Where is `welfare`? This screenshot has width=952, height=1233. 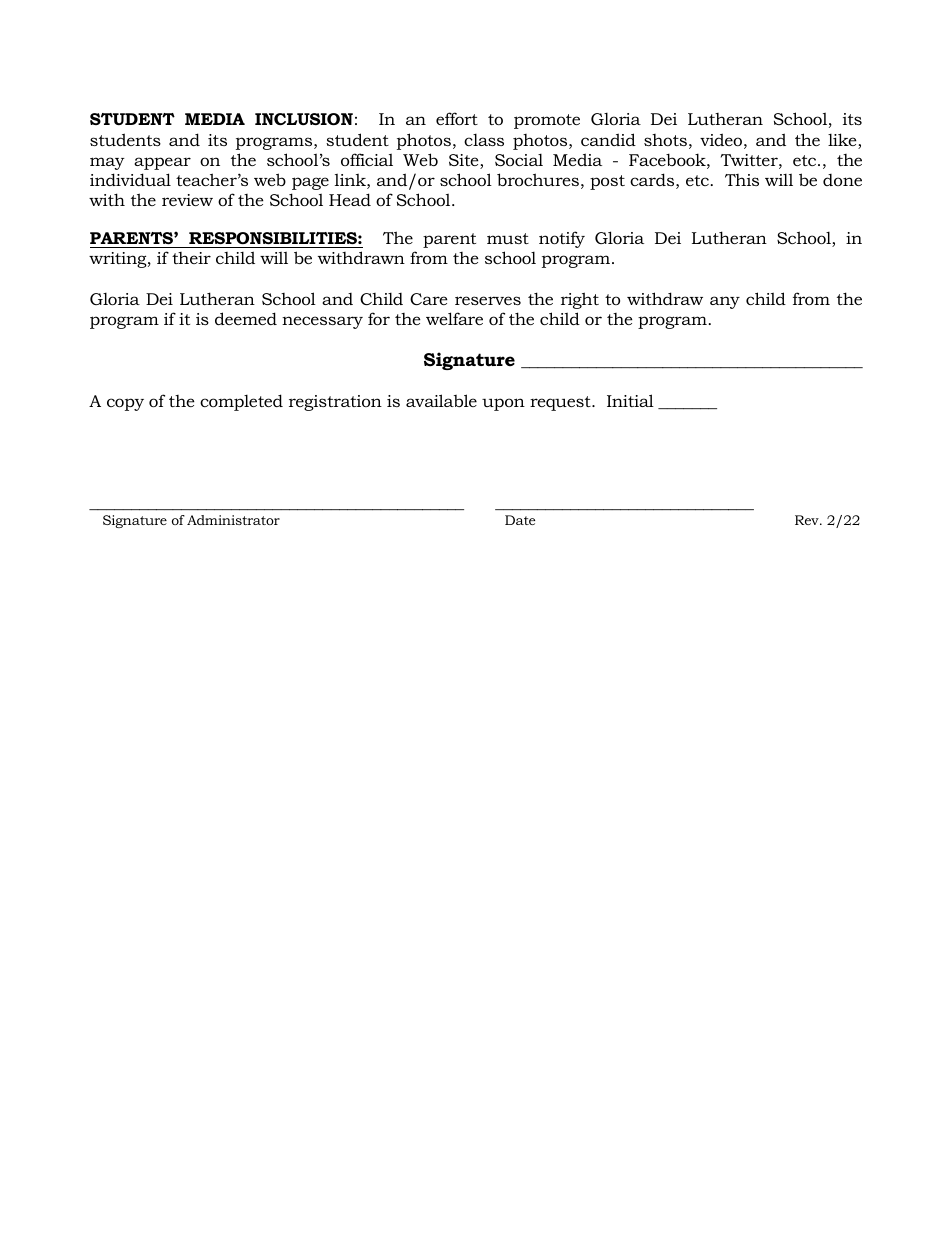
welfare is located at coordinates (454, 318).
